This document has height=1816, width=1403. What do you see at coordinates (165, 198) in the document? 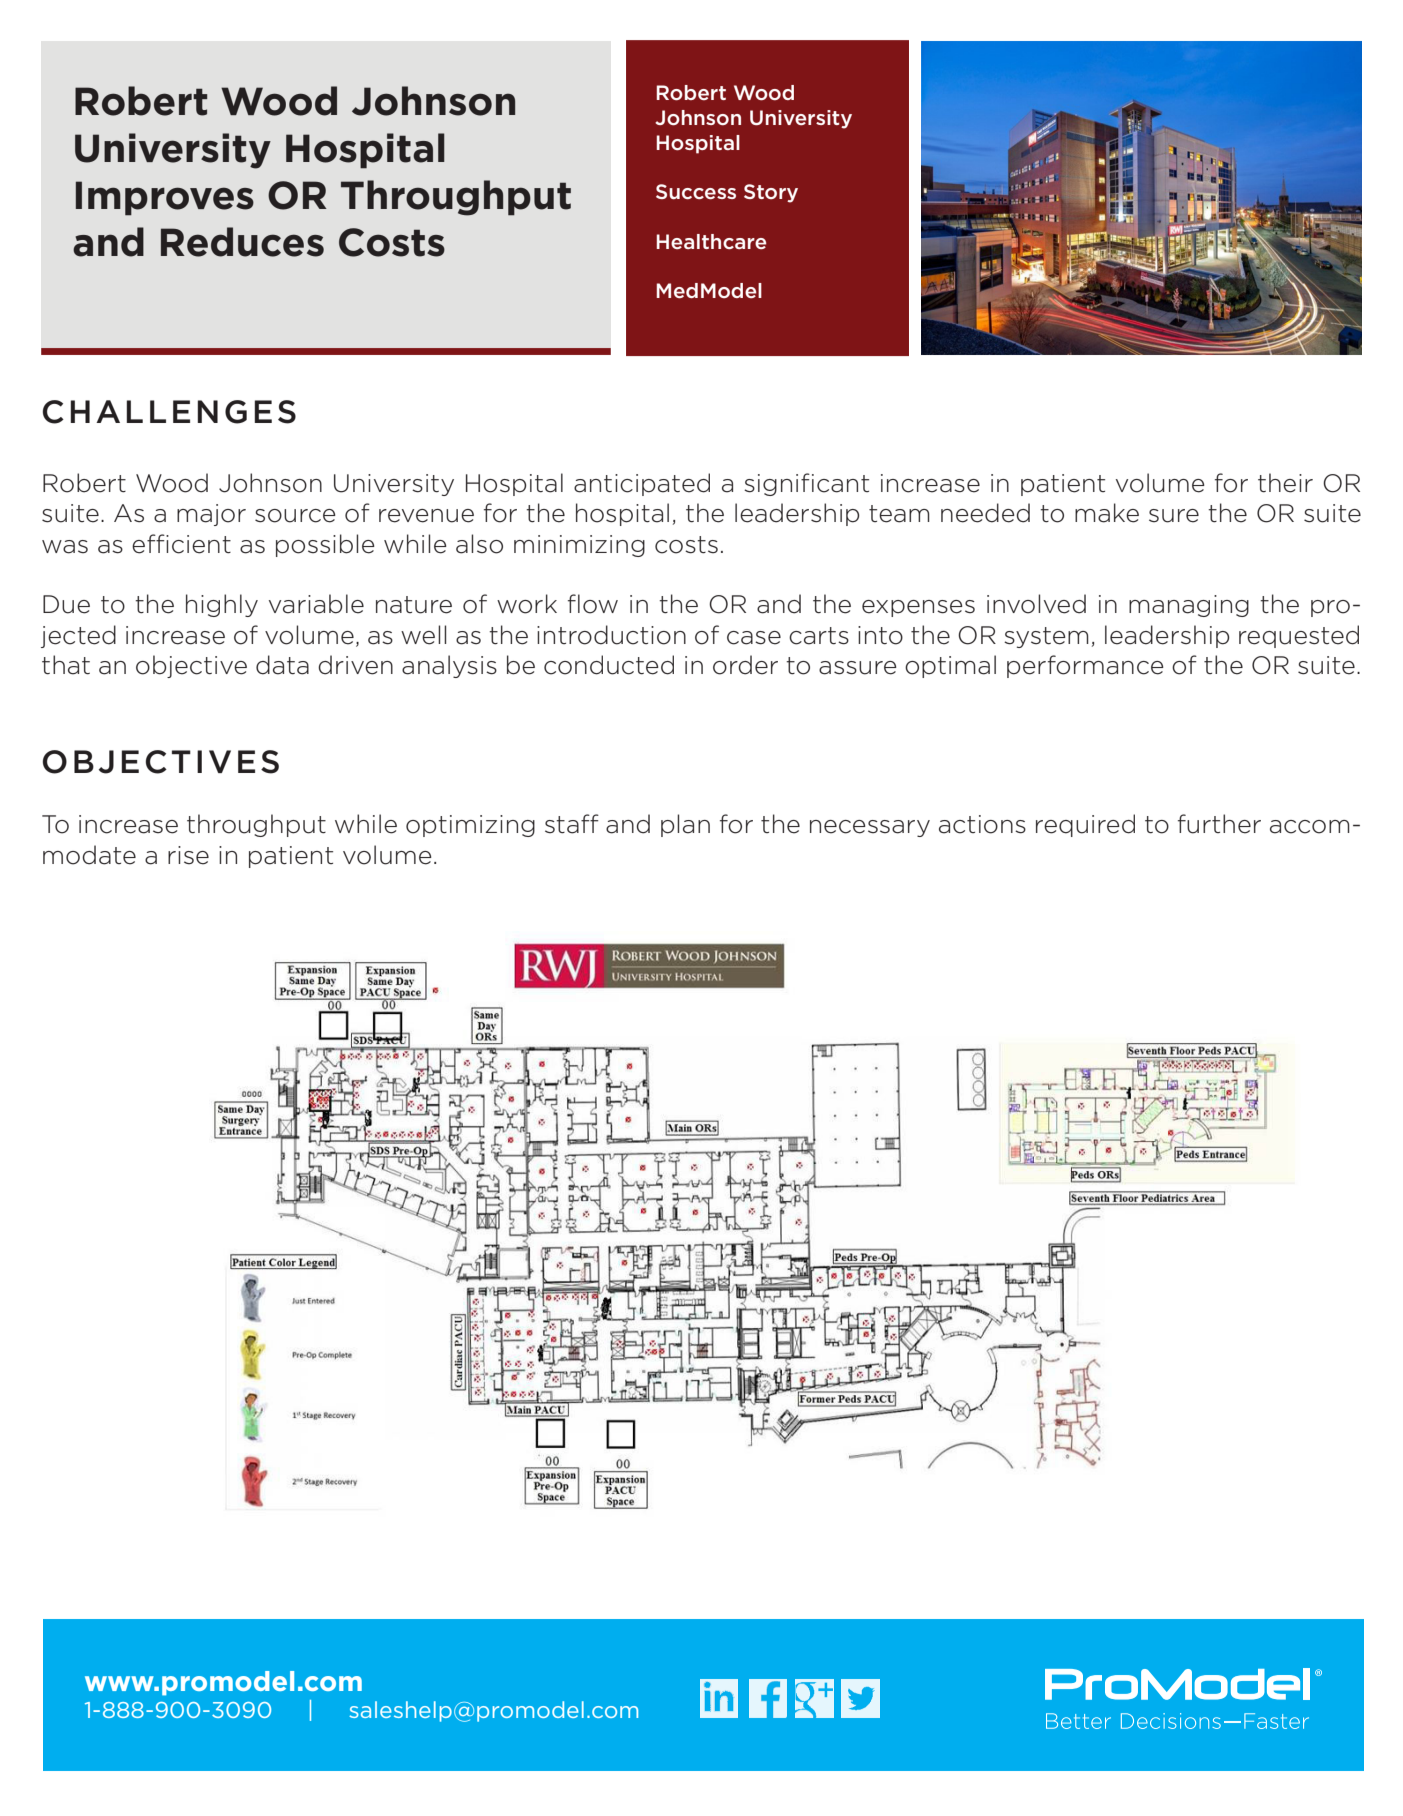
I see `Improves` at bounding box center [165, 198].
